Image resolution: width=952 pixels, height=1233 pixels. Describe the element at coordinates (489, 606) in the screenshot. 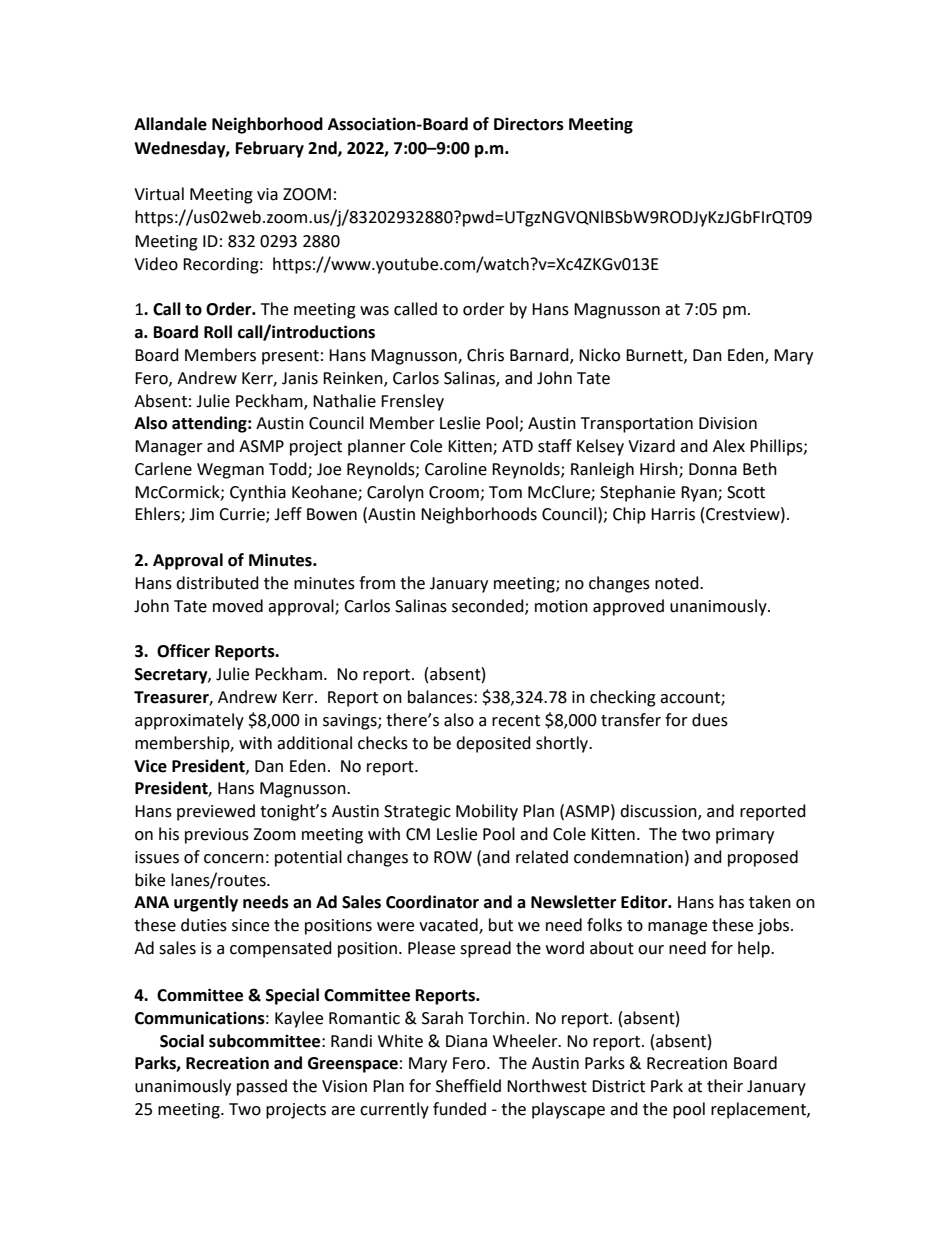

I see `seconded` at that location.
